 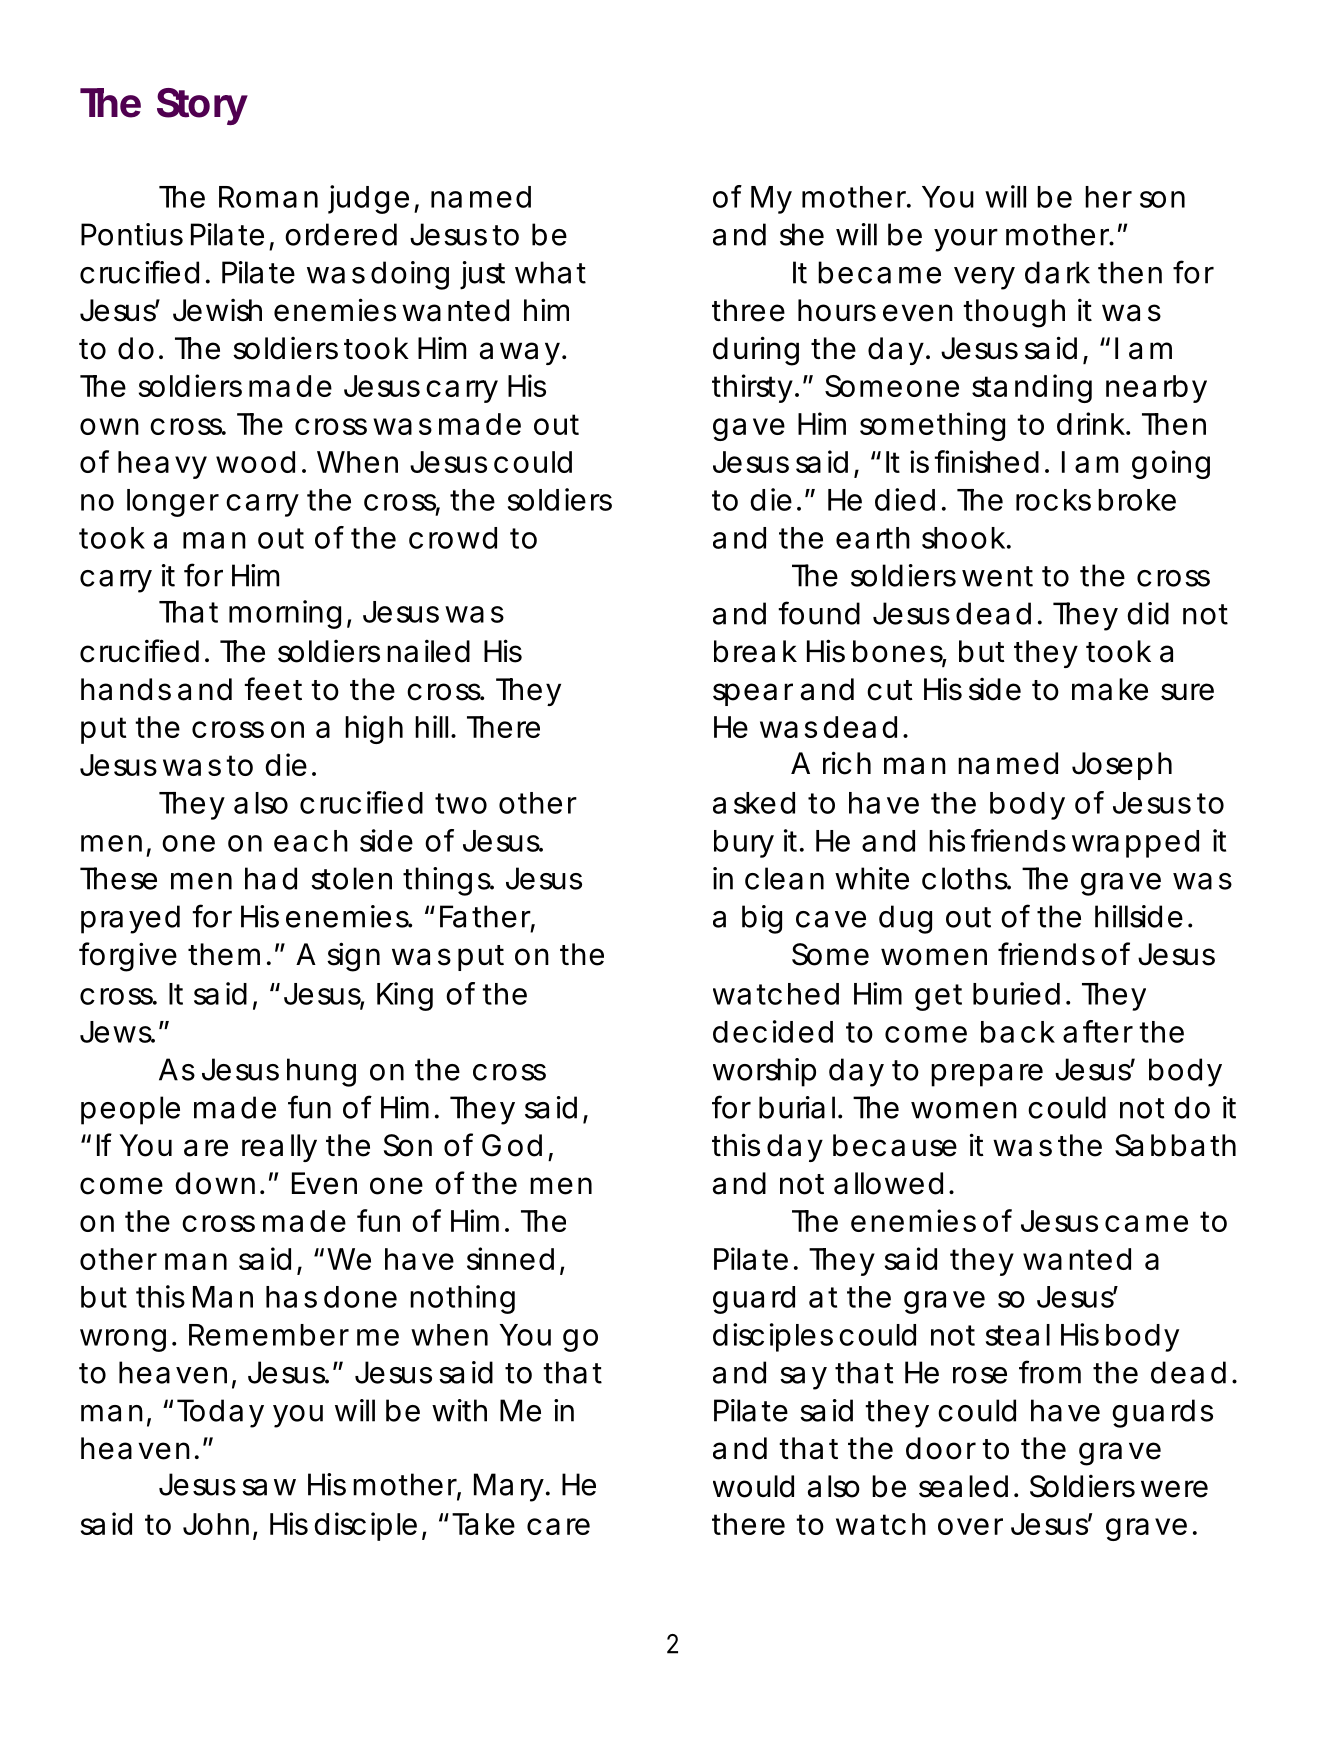 What do you see at coordinates (255, 462) in the screenshot?
I see `wood` at bounding box center [255, 462].
